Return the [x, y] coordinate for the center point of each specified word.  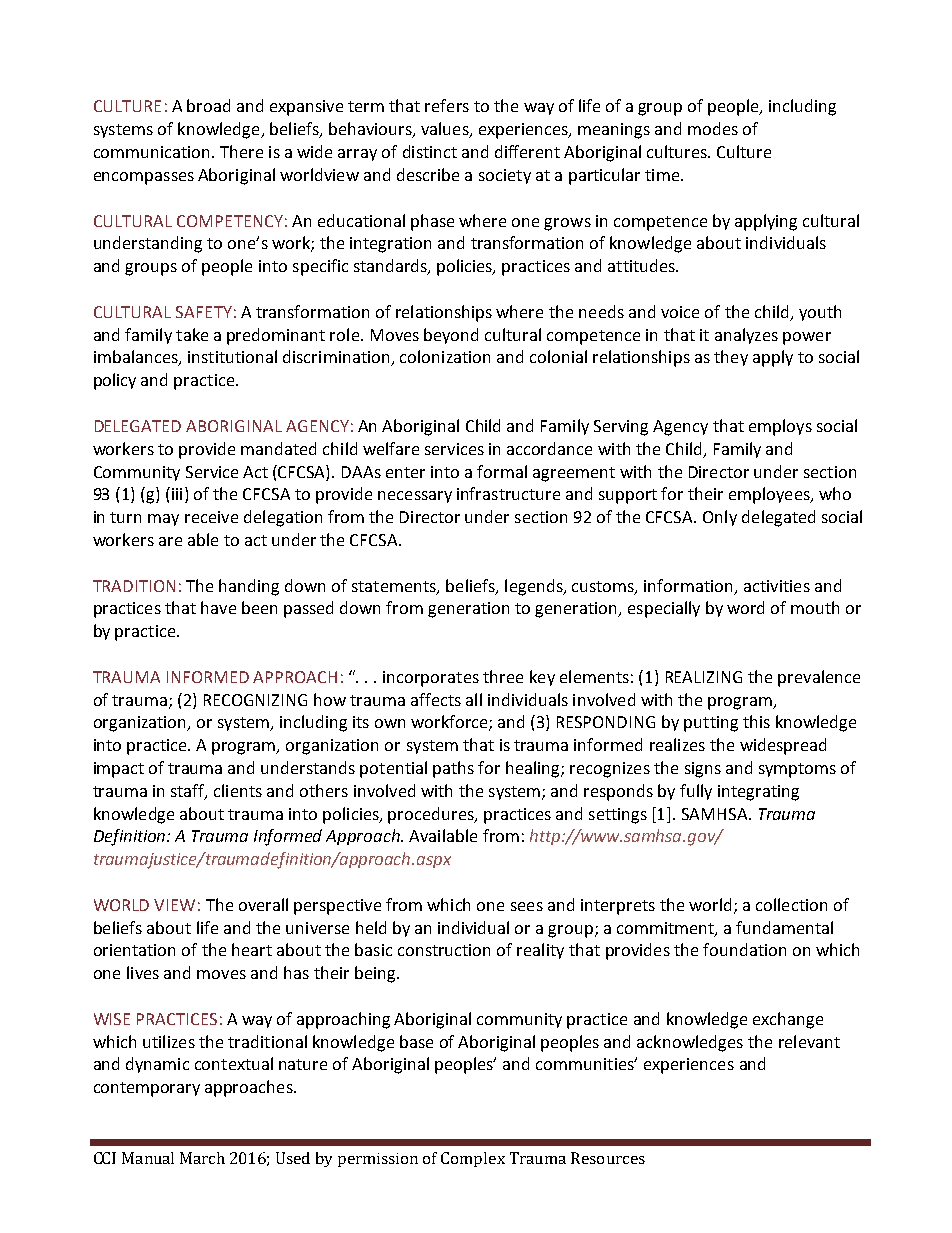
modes [713, 128]
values [446, 130]
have [218, 607]
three [503, 676]
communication [151, 152]
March [202, 1158]
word [745, 607]
